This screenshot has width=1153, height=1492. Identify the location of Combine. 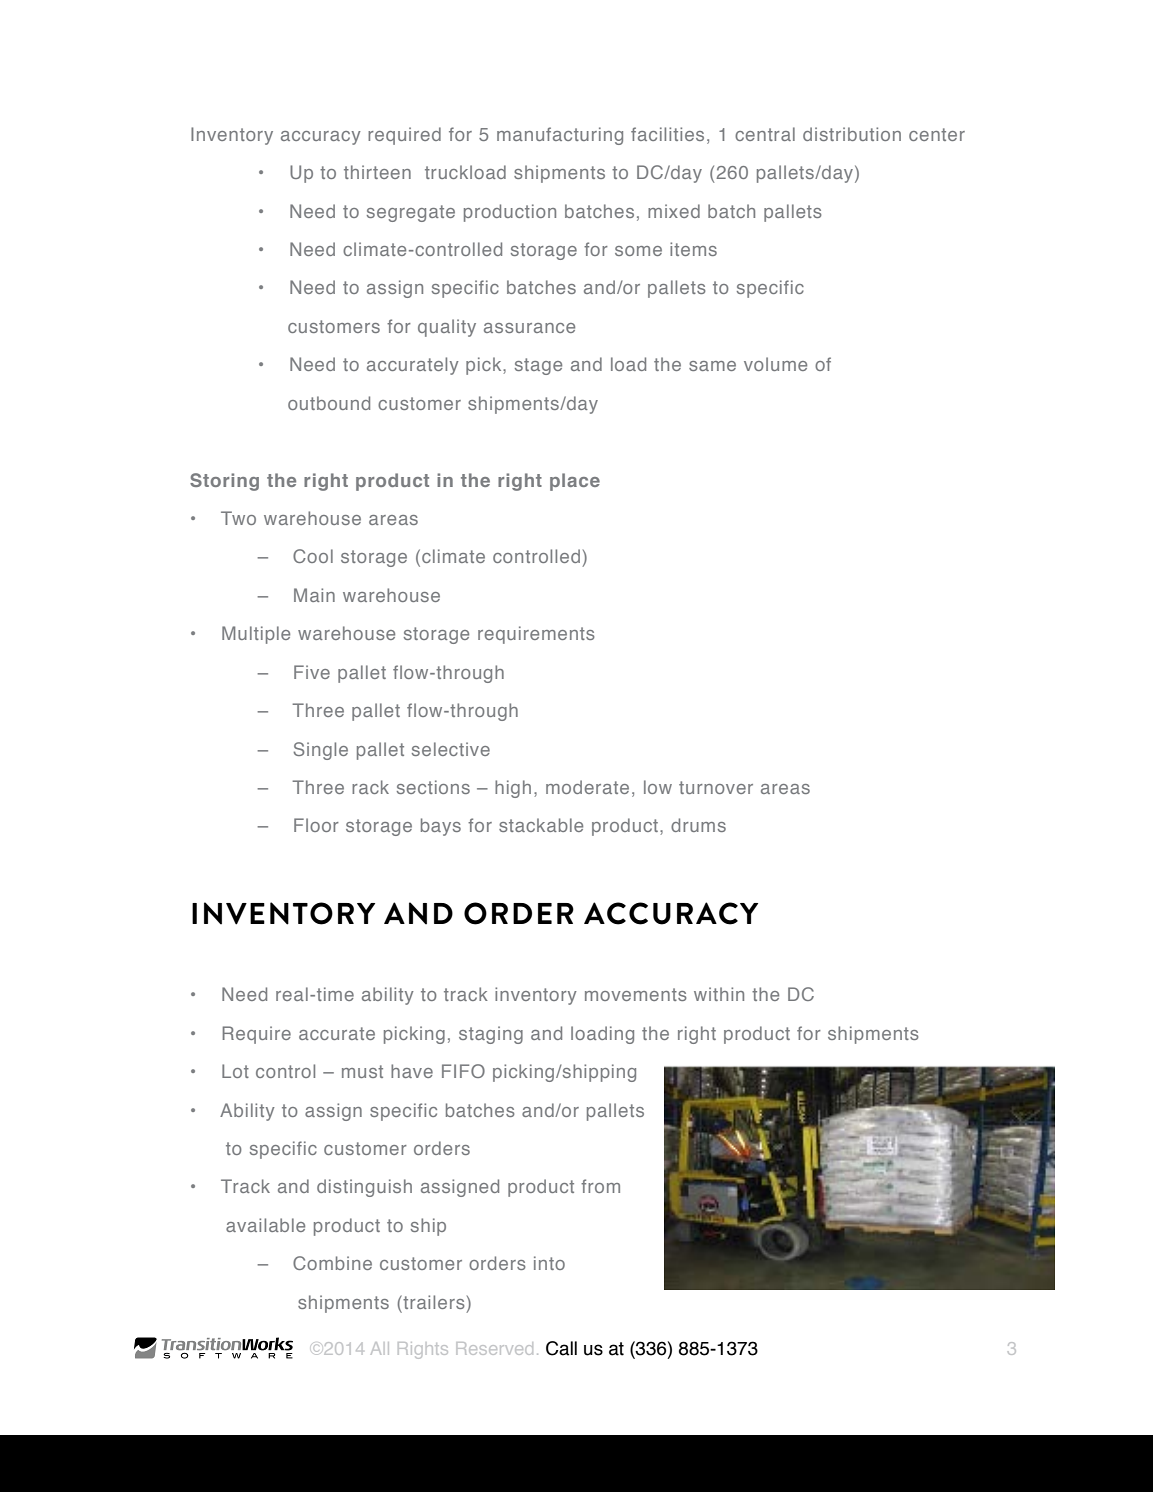
(332, 1263).
